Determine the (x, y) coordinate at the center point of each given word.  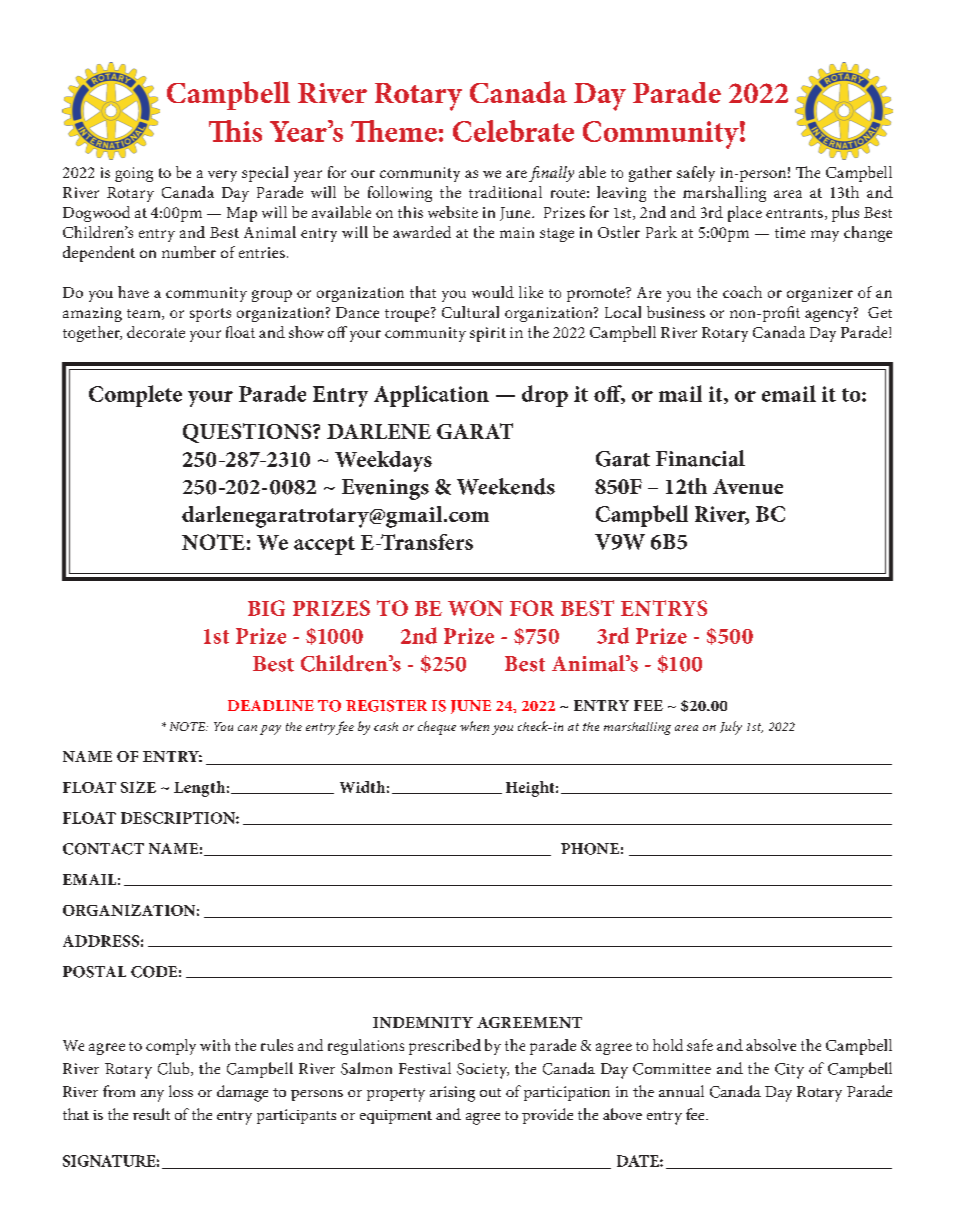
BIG (266, 608)
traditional (505, 192)
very (222, 176)
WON (475, 608)
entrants (794, 213)
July (731, 728)
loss (181, 1091)
